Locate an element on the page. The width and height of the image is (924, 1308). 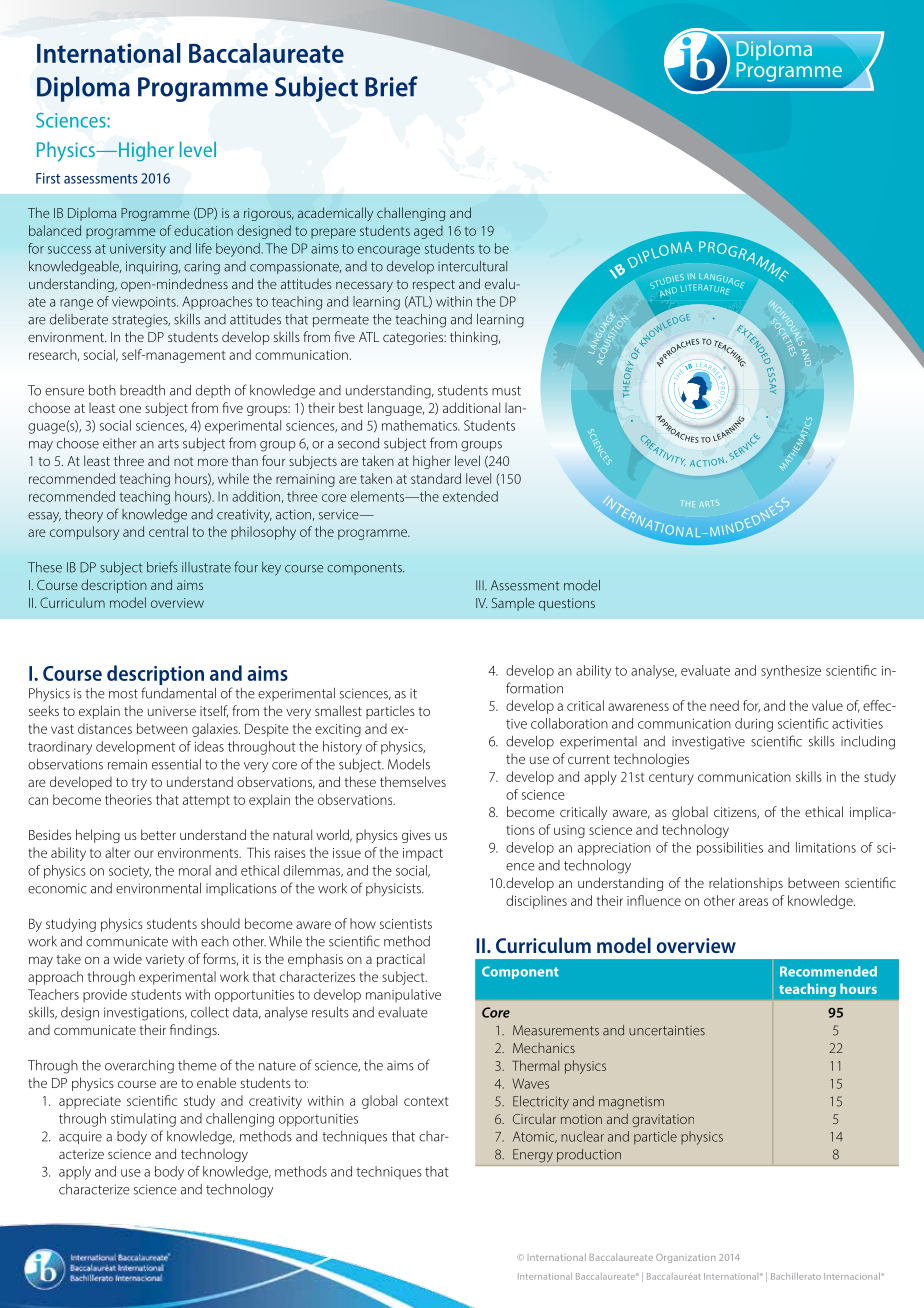
distances is located at coordinates (105, 728).
